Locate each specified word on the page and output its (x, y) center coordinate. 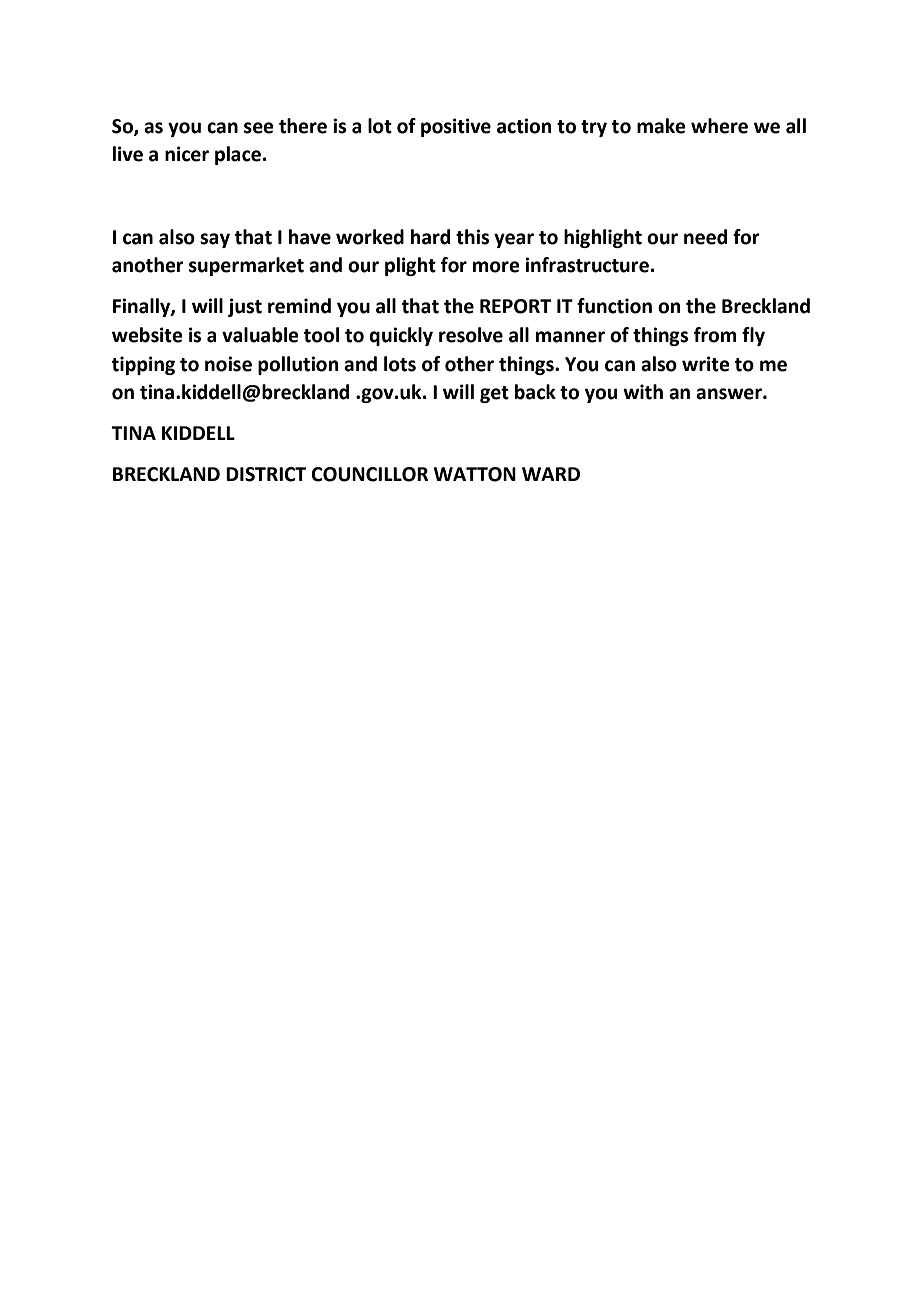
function (614, 306)
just (245, 307)
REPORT (515, 306)
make (661, 126)
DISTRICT (266, 474)
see (259, 128)
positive (456, 127)
